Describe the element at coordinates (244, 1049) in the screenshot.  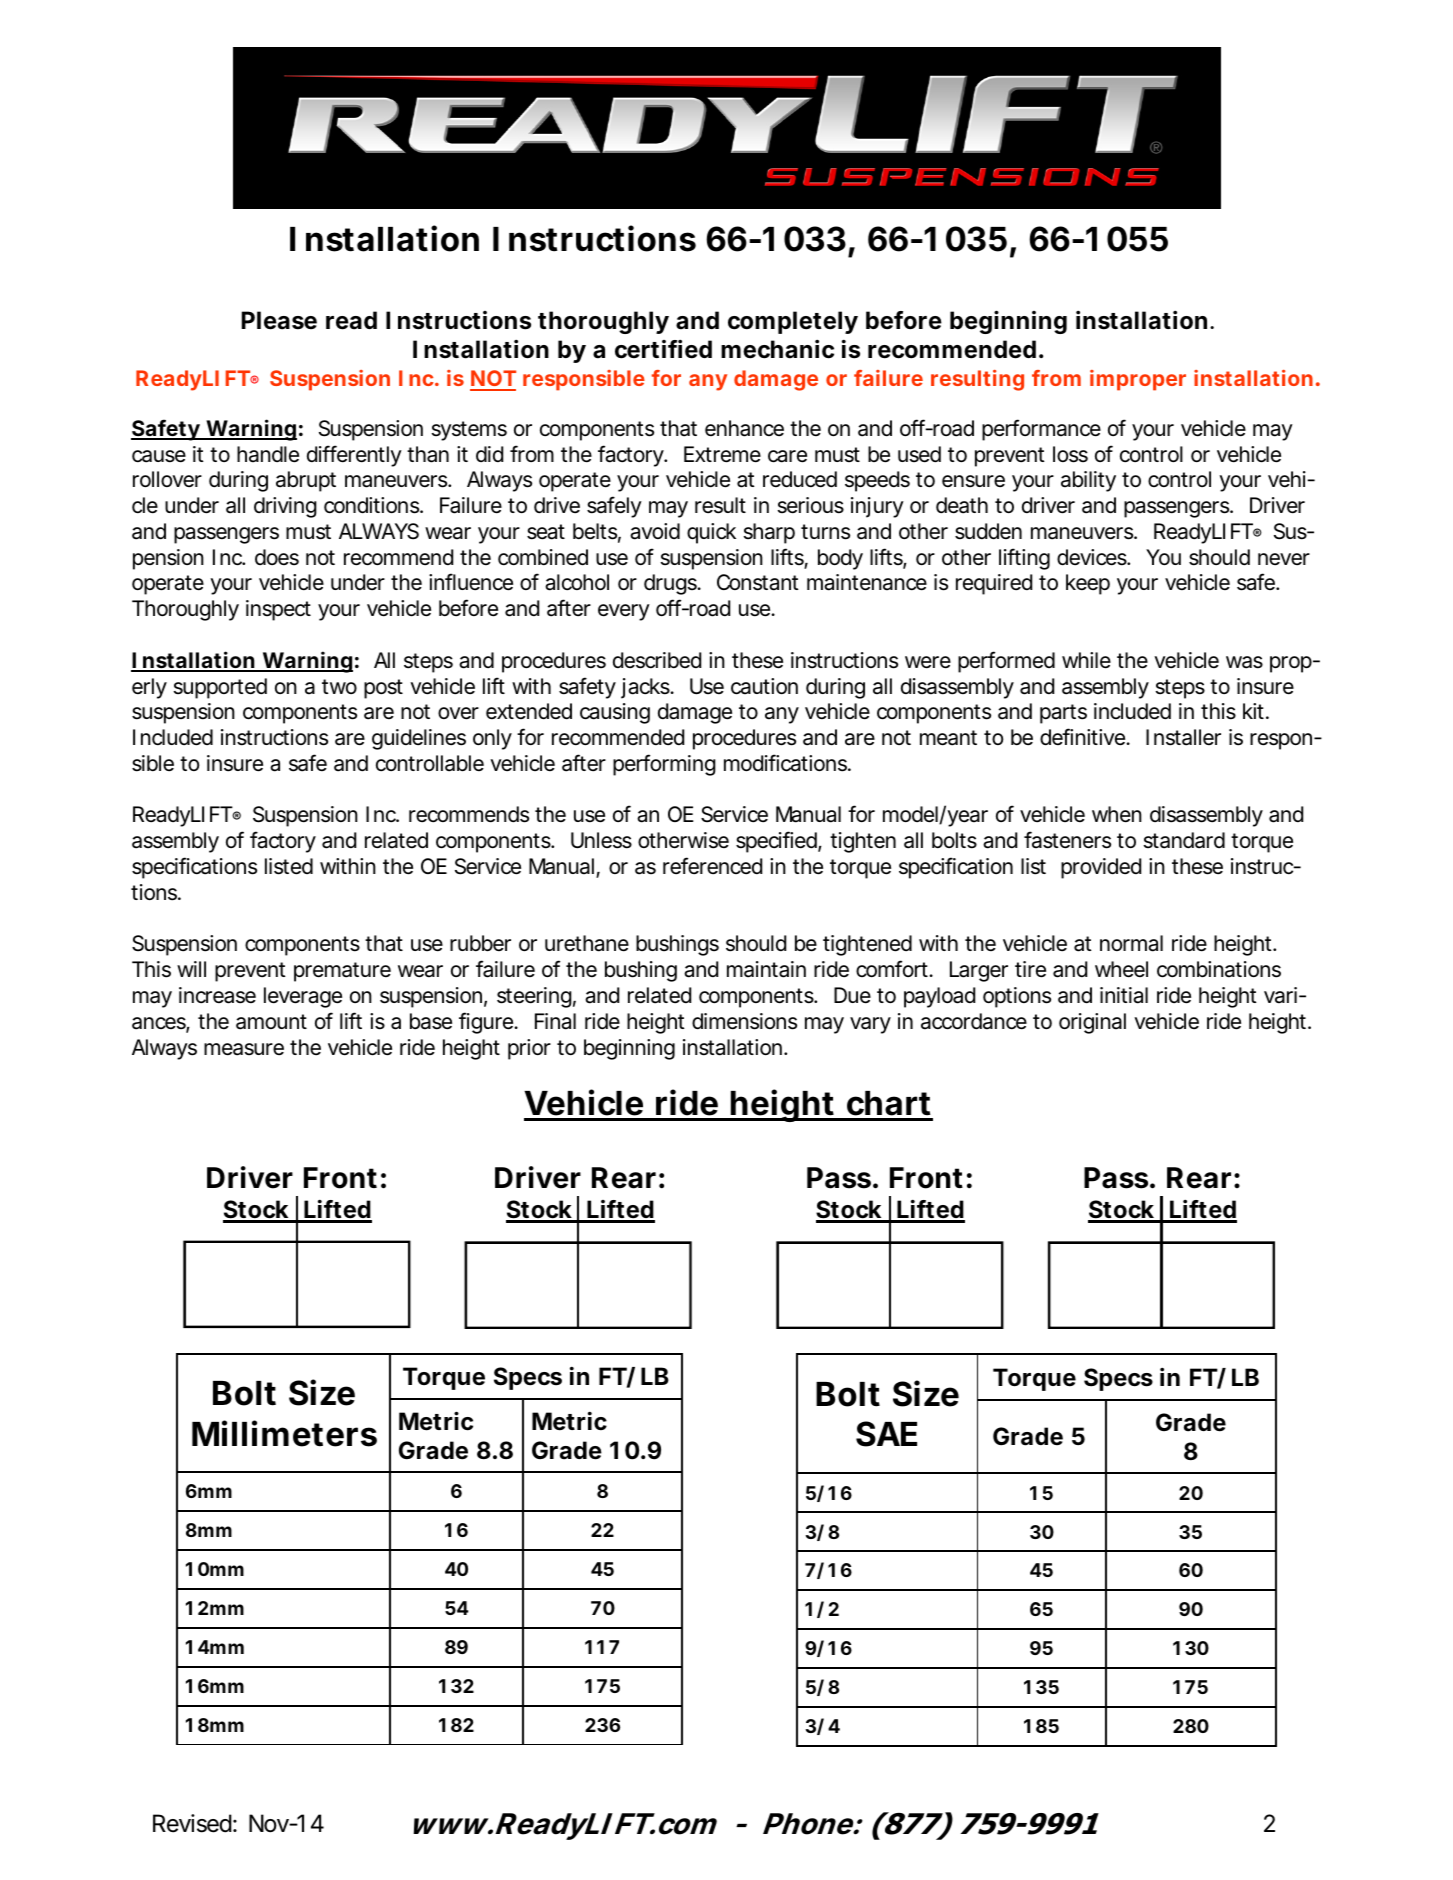
I see `measure` at that location.
